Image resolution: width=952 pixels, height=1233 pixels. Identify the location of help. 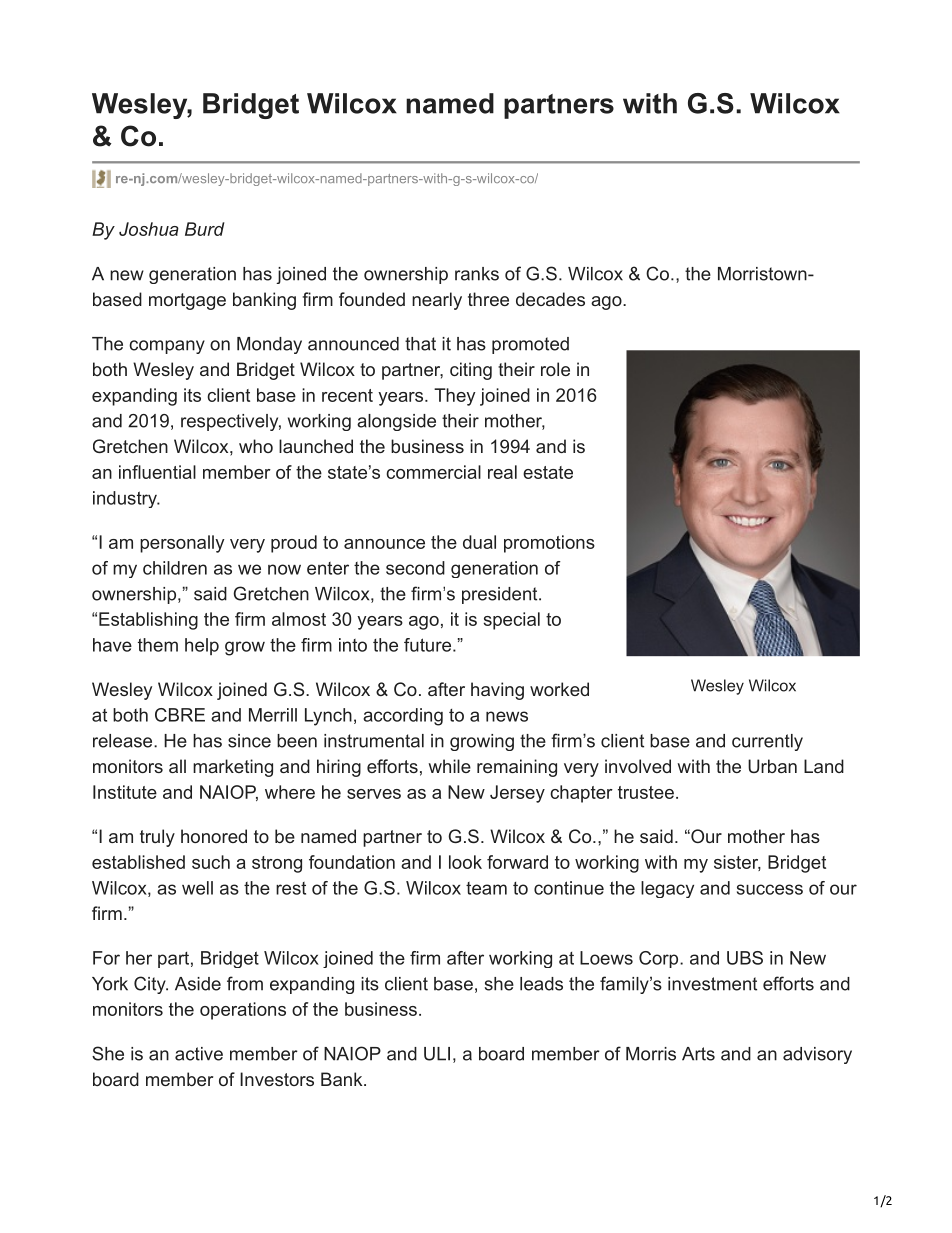
(202, 646).
